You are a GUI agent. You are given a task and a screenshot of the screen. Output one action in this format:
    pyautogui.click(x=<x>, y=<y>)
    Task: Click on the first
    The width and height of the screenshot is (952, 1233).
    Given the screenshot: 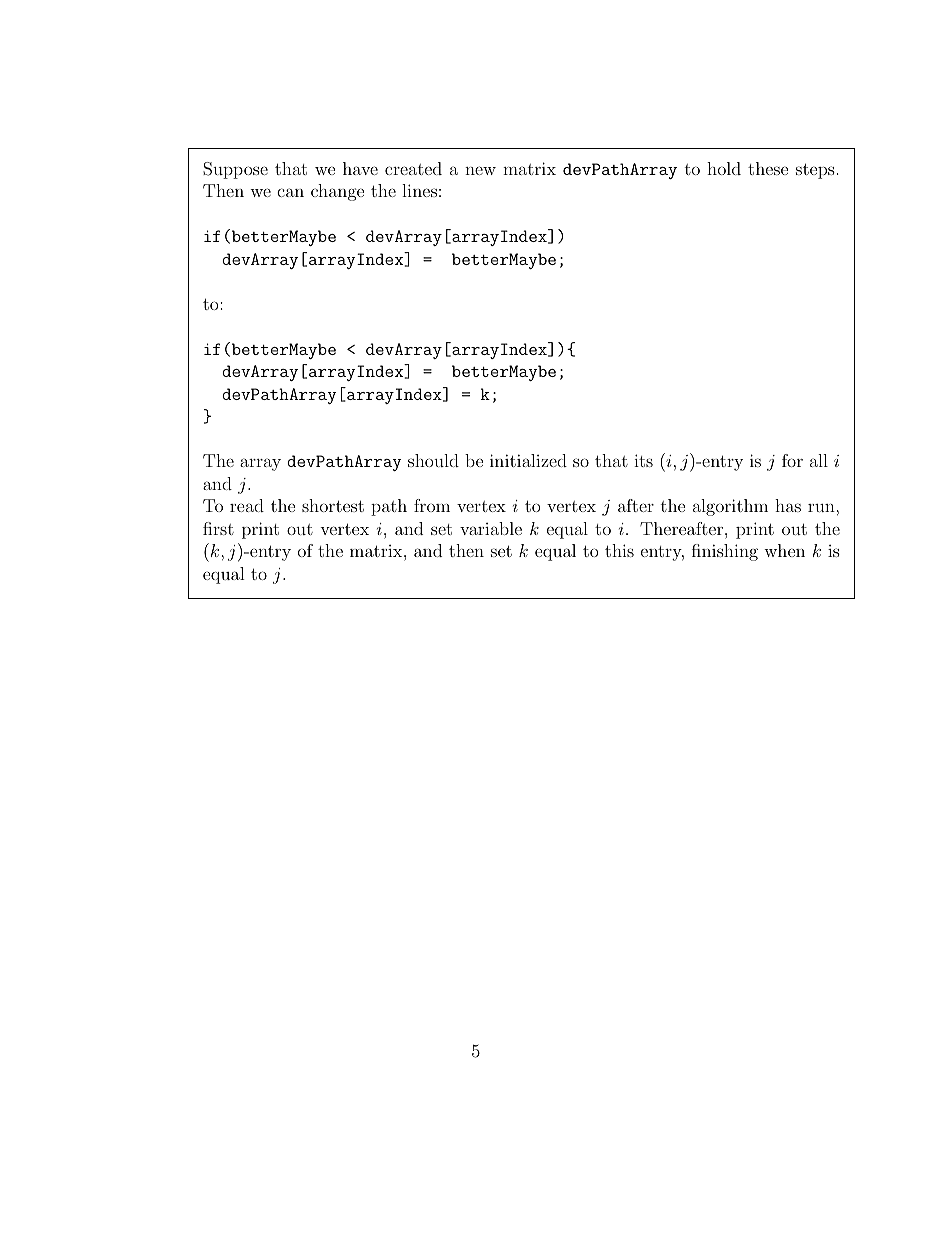 What is the action you would take?
    pyautogui.click(x=218, y=528)
